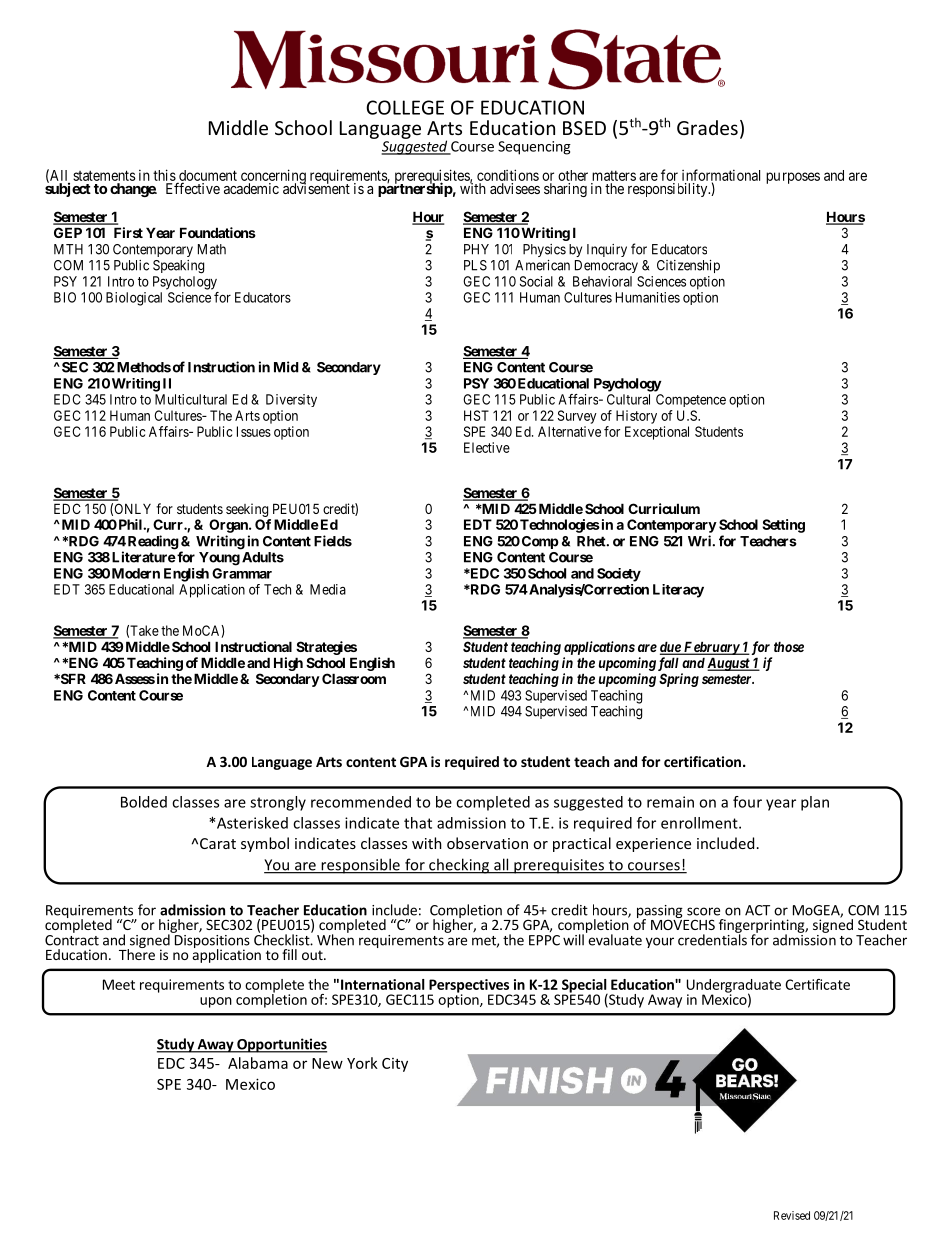 The height and width of the screenshot is (1233, 952). I want to click on Opportunities, so click(281, 1045).
